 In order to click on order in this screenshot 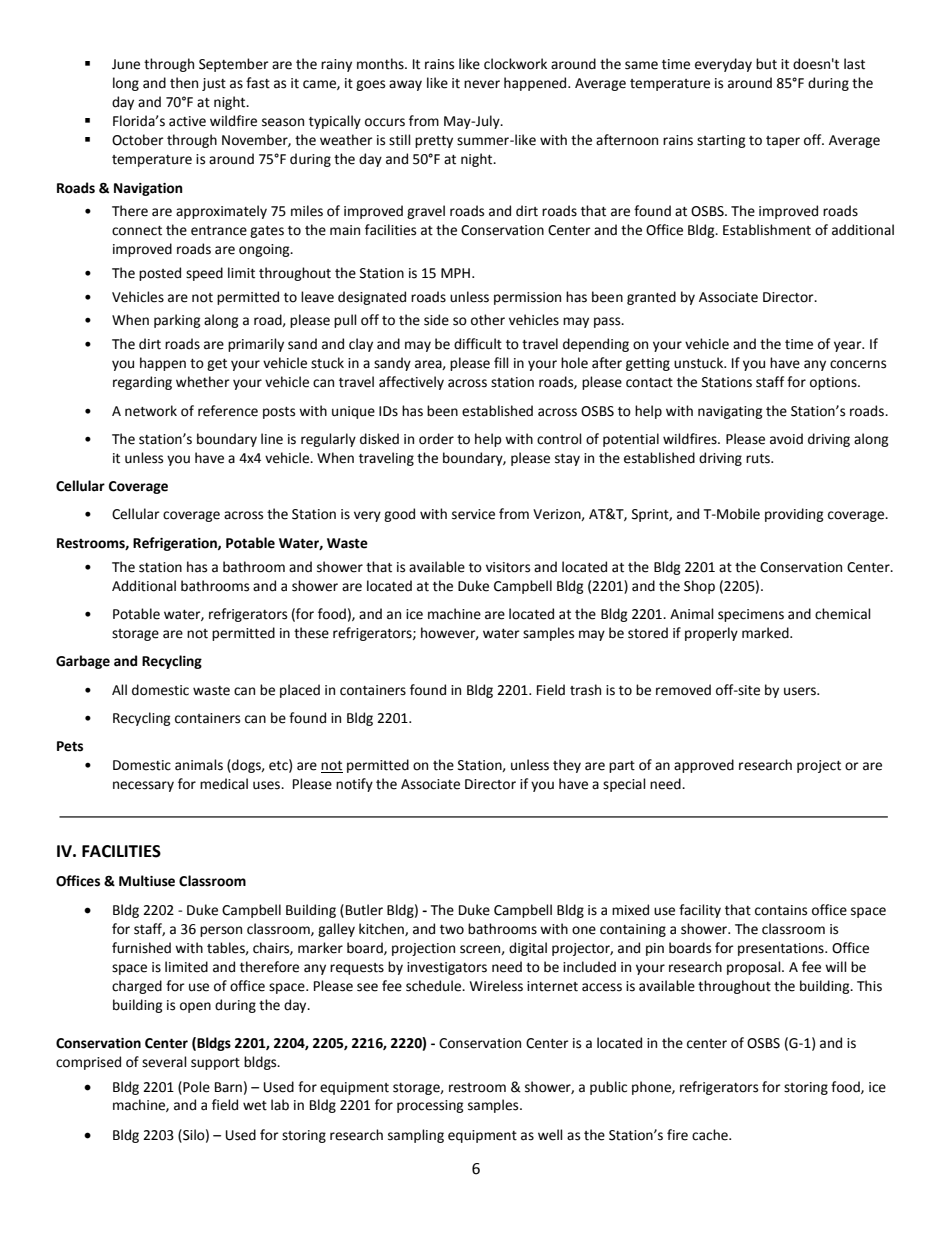, I will do `click(436, 439)`.
